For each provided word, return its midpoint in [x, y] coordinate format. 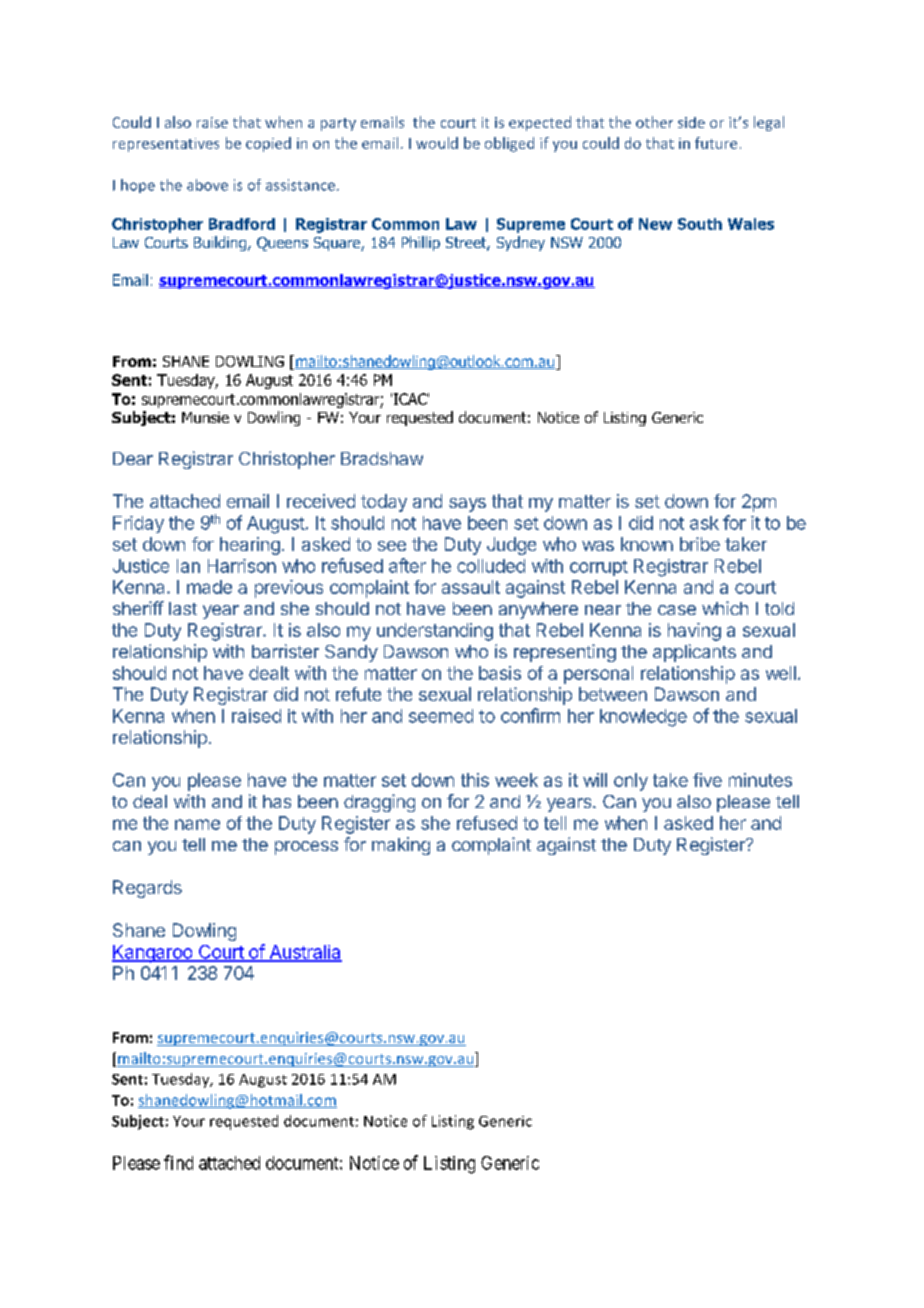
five [707, 780]
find [178, 1162]
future [716, 143]
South [700, 224]
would [437, 143]
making [401, 846]
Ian [188, 566]
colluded [491, 566]
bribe [700, 544]
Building [220, 243]
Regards [147, 889]
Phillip [421, 243]
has [277, 801]
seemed [441, 716]
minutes [760, 780]
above [207, 185]
